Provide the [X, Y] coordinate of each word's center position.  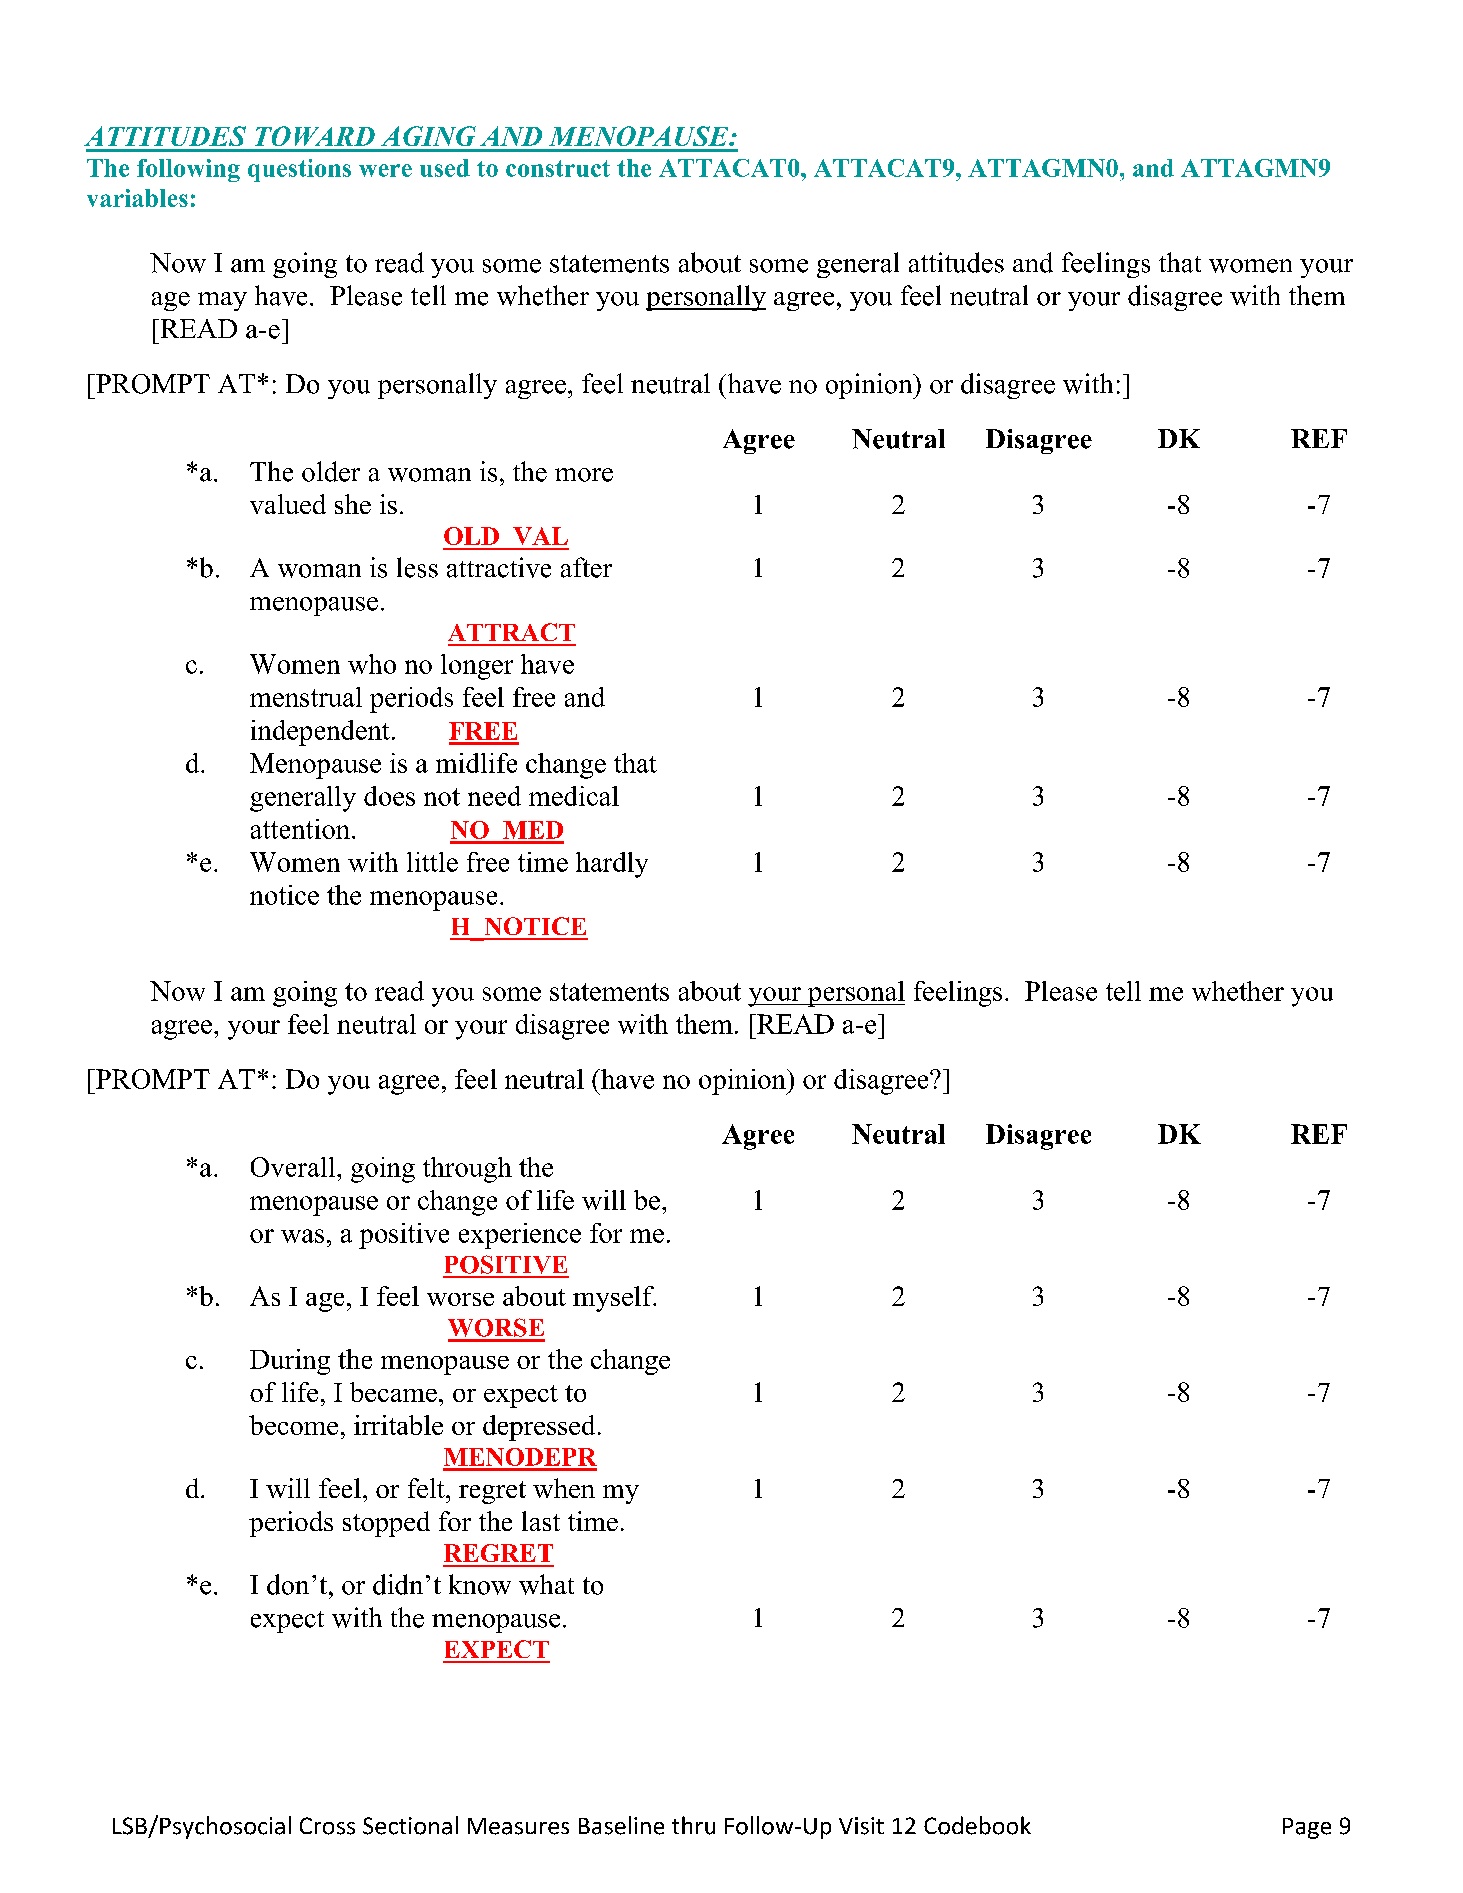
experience [520, 1236]
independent [320, 733]
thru [693, 1825]
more [584, 475]
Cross [327, 1826]
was [302, 1236]
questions [299, 170]
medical [574, 796]
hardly [612, 865]
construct [558, 168]
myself [614, 1299]
